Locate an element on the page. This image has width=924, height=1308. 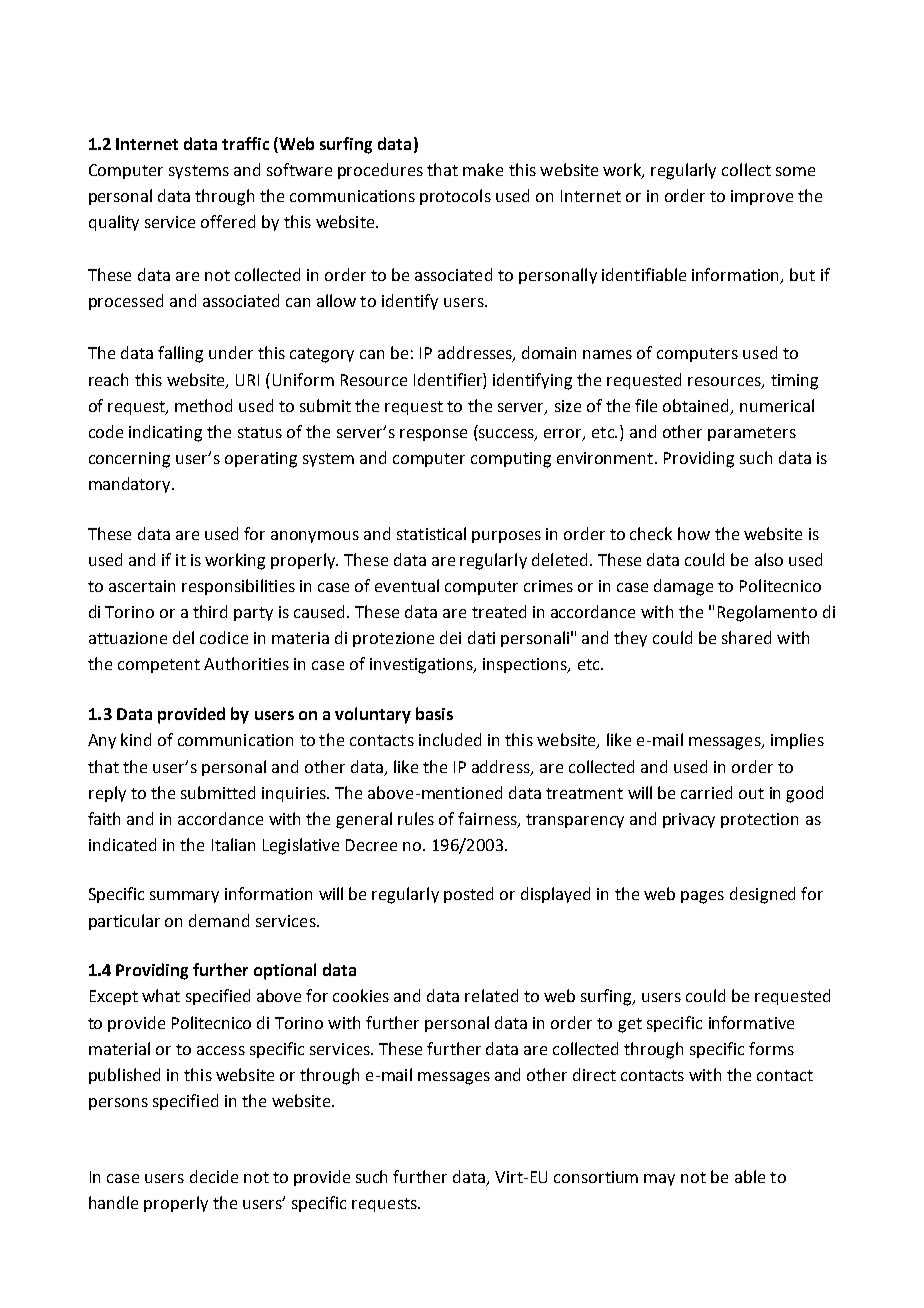
protocols is located at coordinates (455, 197).
